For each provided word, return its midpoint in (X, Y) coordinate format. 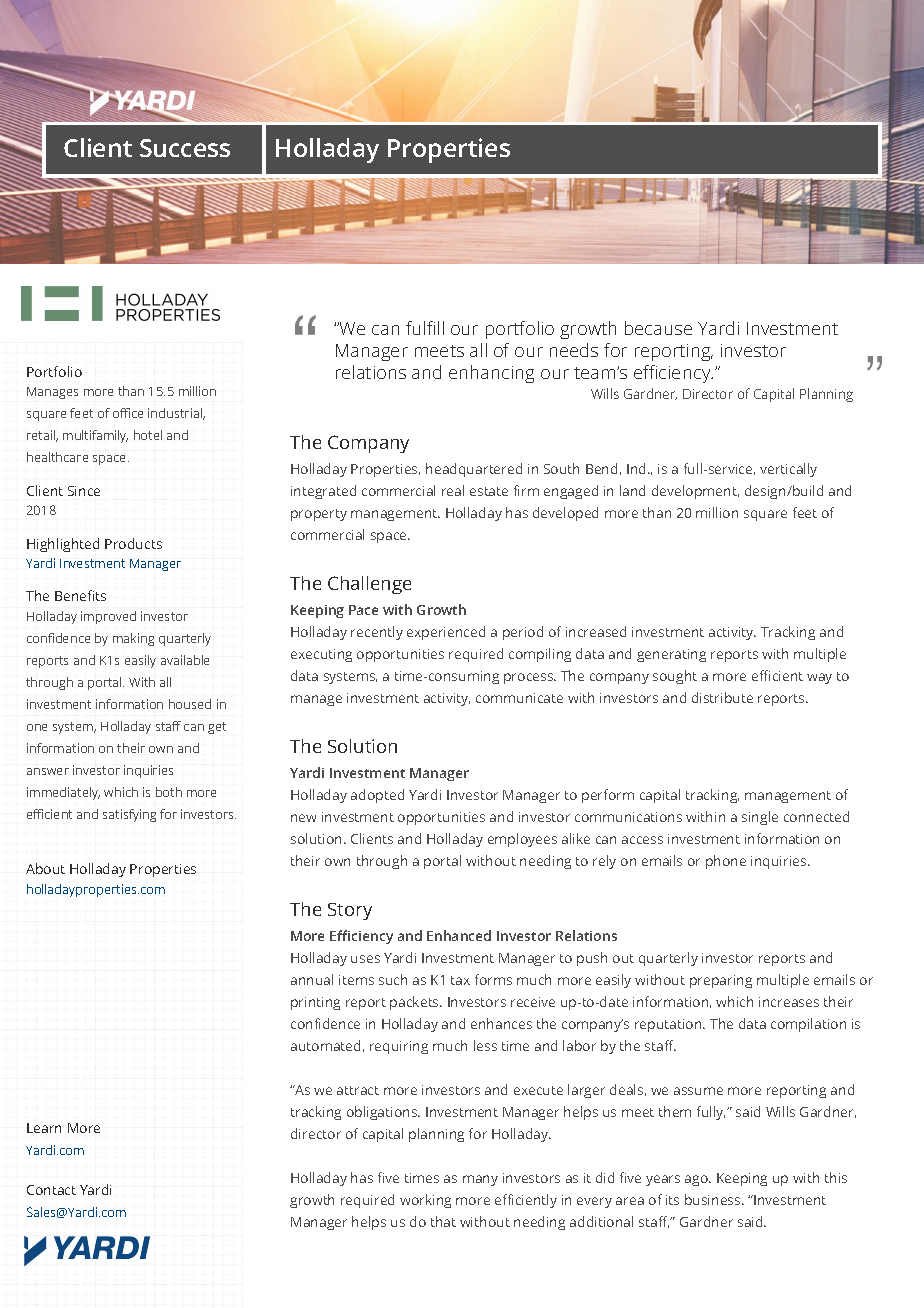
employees (522, 840)
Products (133, 543)
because (658, 328)
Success (185, 148)
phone (726, 862)
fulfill (425, 328)
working (425, 1201)
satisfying (129, 815)
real (453, 490)
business (714, 1199)
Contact (51, 1190)
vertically (788, 470)
